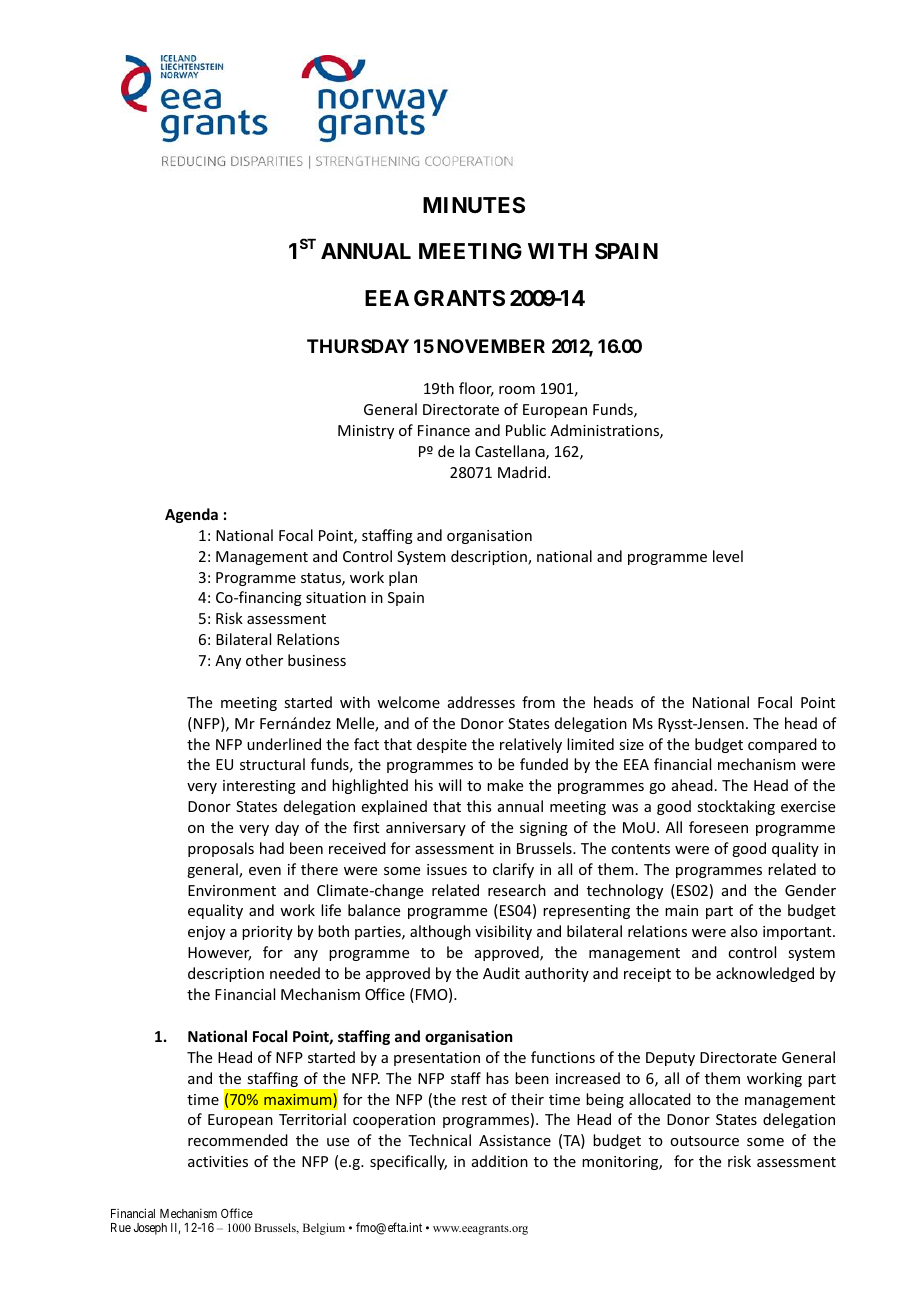 The width and height of the screenshot is (924, 1309). What do you see at coordinates (272, 764) in the screenshot?
I see `structural` at bounding box center [272, 764].
